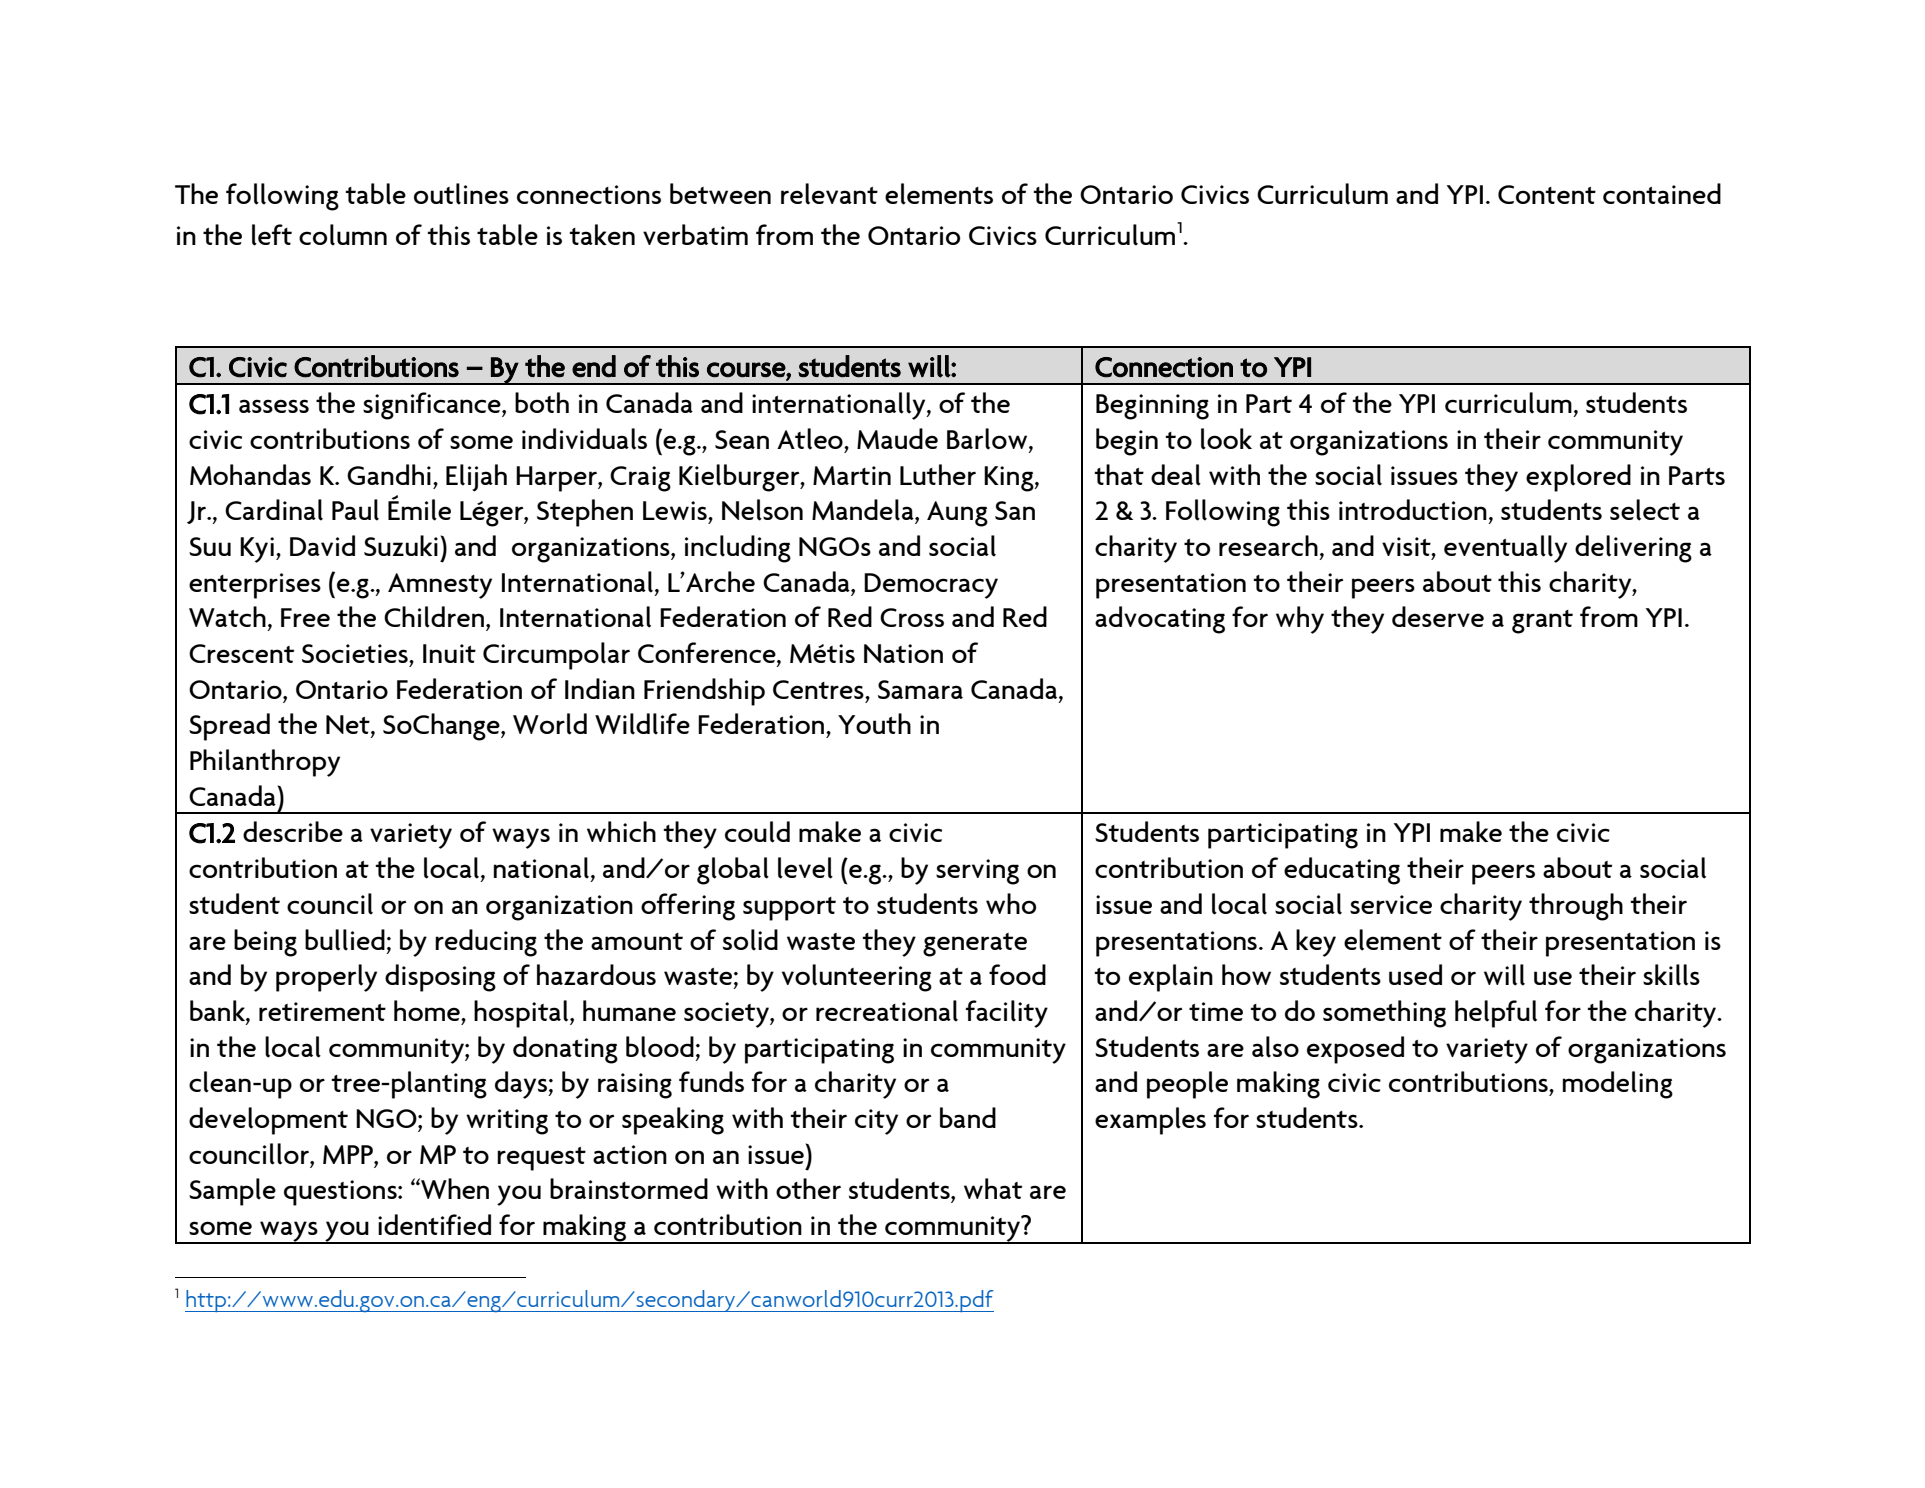 The height and width of the screenshot is (1488, 1925). What do you see at coordinates (1547, 194) in the screenshot?
I see `Content` at bounding box center [1547, 194].
